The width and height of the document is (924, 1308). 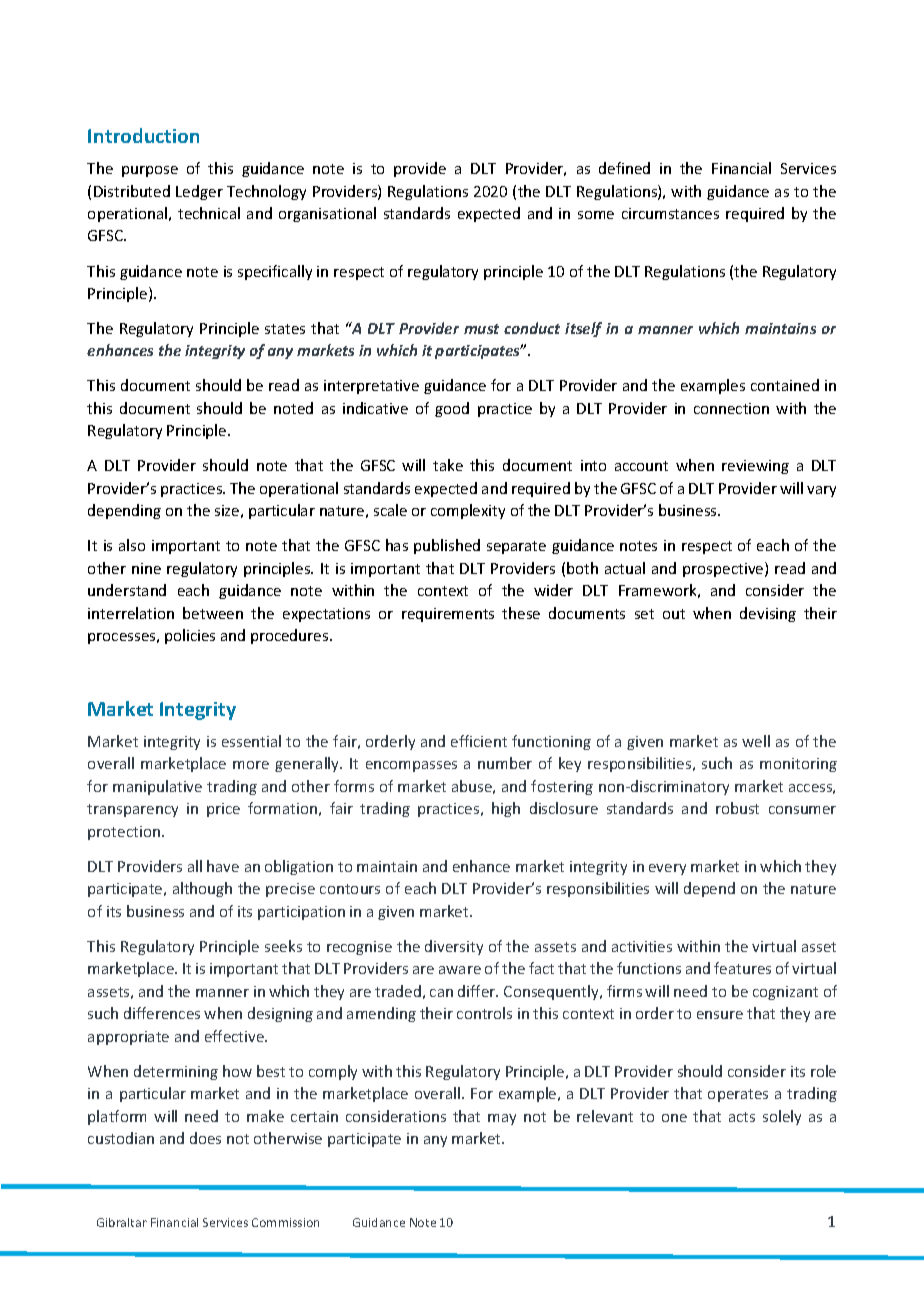 What do you see at coordinates (199, 192) in the document?
I see `Ledger` at bounding box center [199, 192].
